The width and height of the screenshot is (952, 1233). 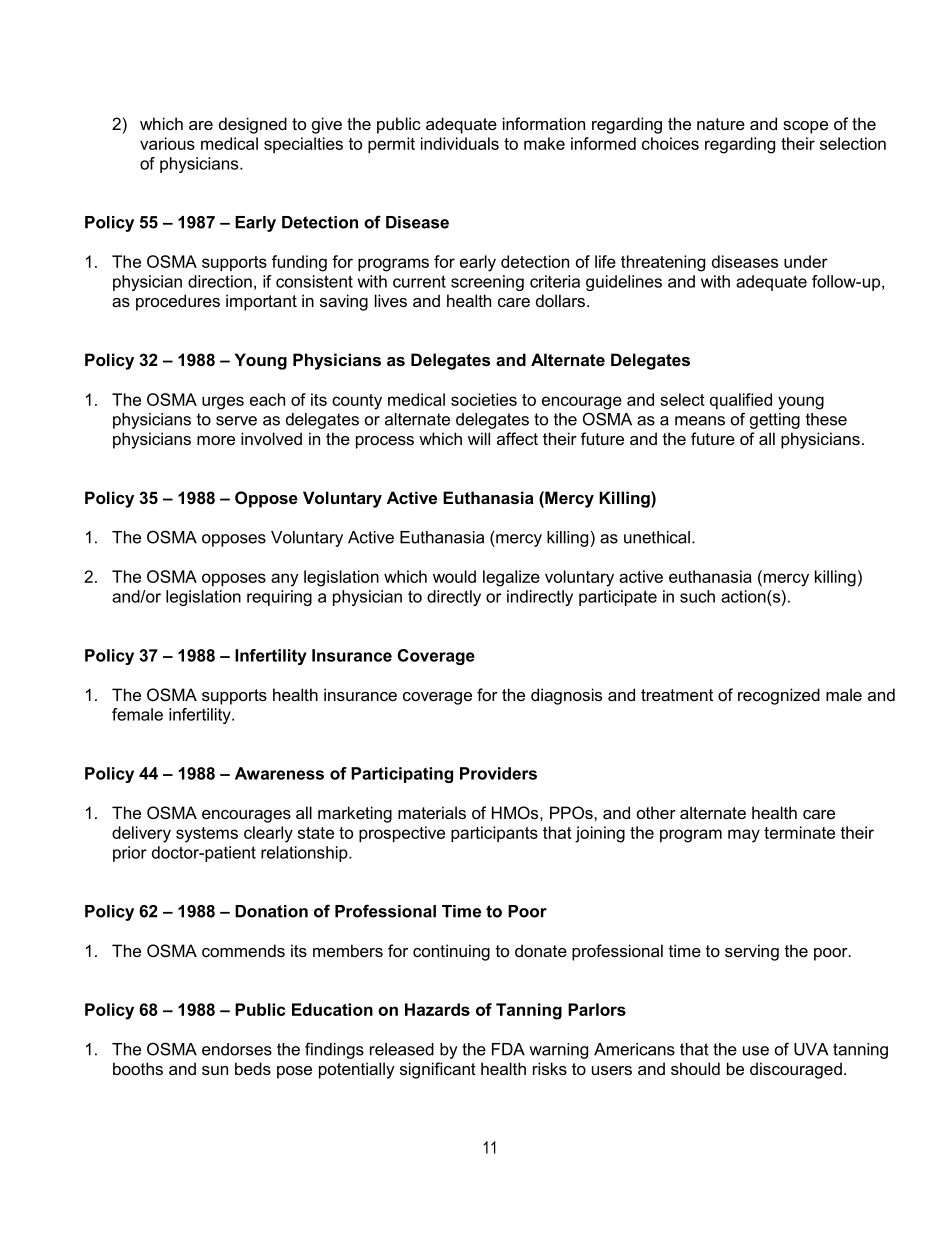 I want to click on endorses, so click(x=237, y=1049).
